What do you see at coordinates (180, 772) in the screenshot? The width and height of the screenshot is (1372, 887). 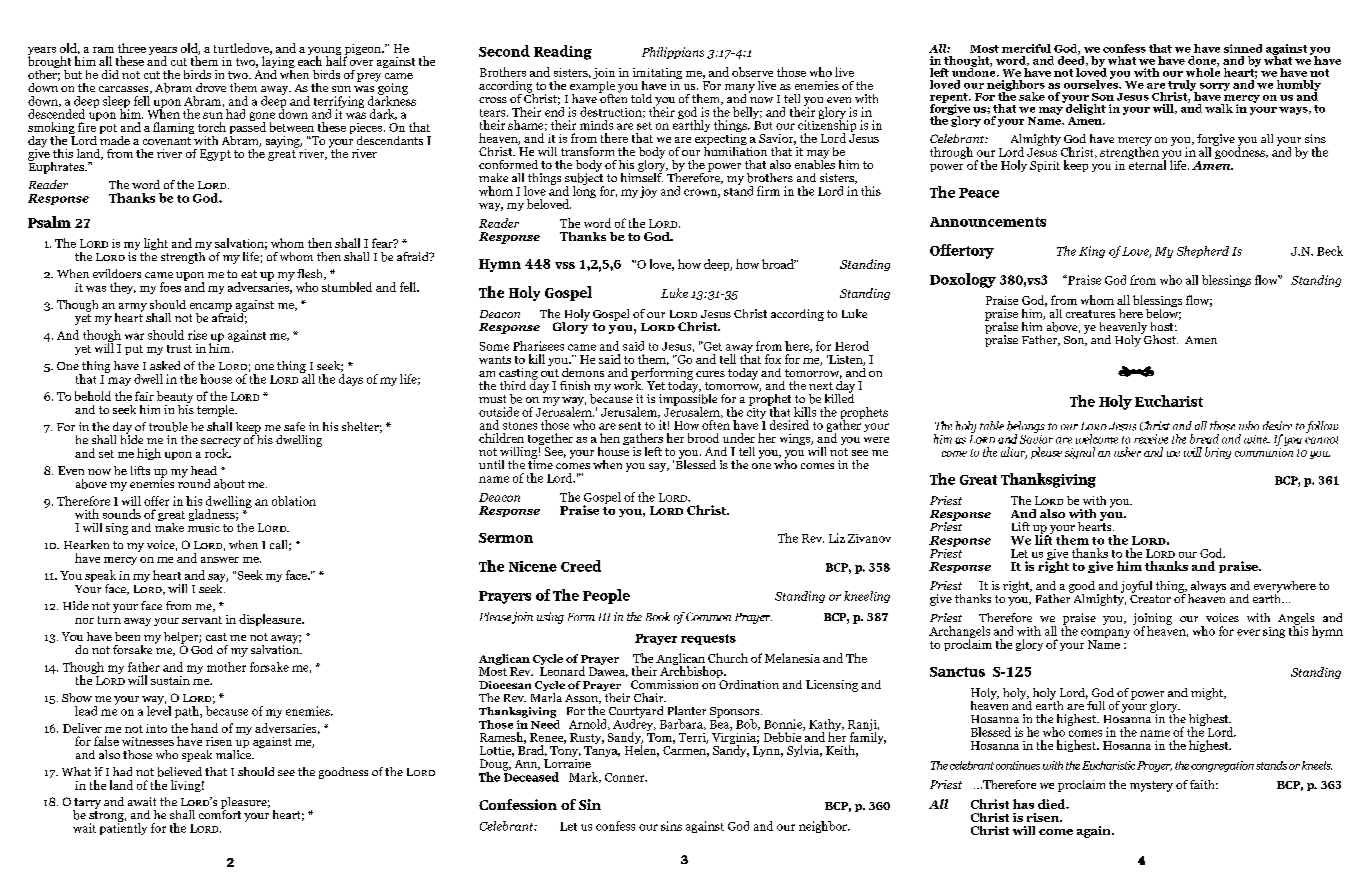 I see `believed` at bounding box center [180, 772].
